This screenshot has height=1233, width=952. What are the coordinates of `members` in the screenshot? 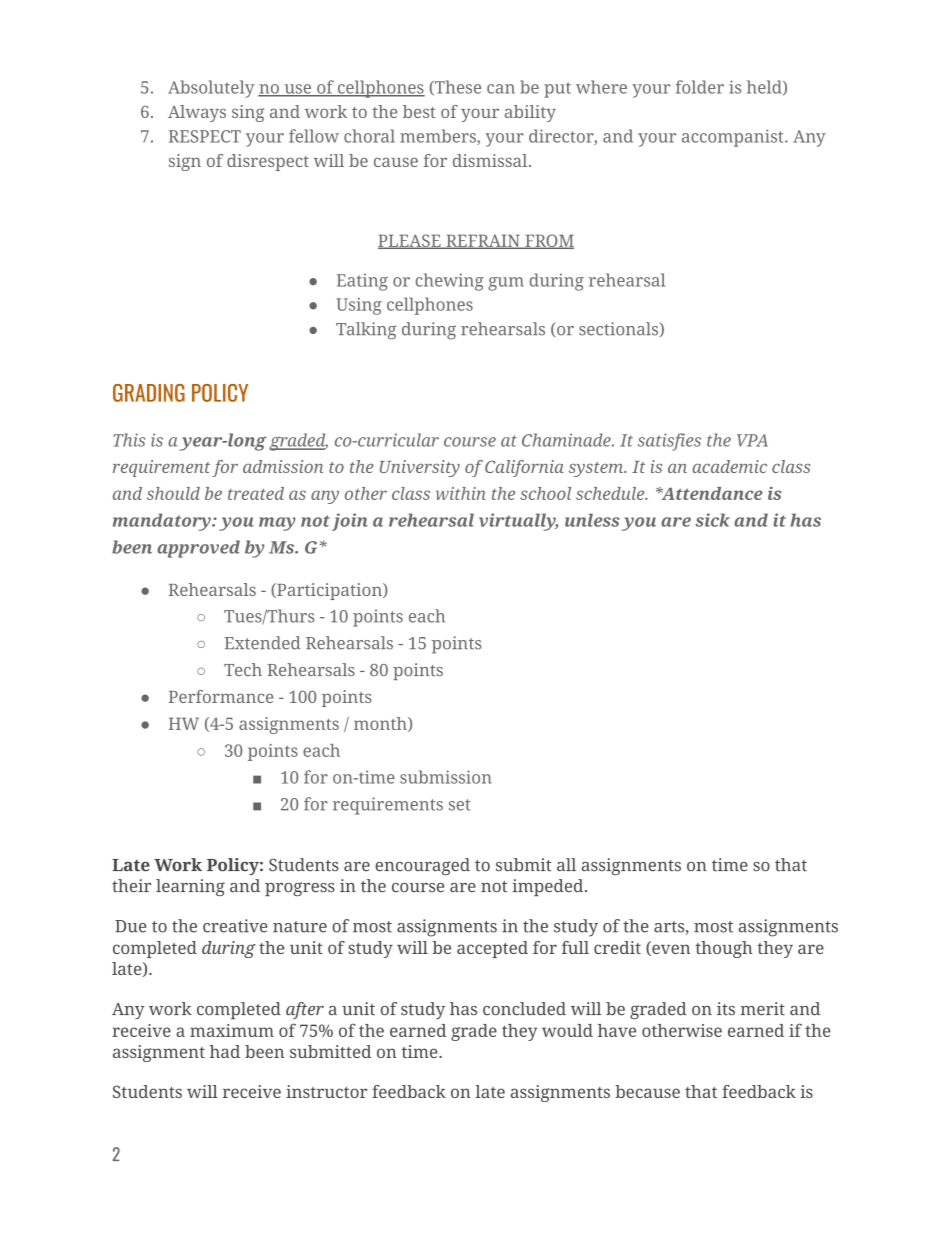 It's located at (439, 137).
